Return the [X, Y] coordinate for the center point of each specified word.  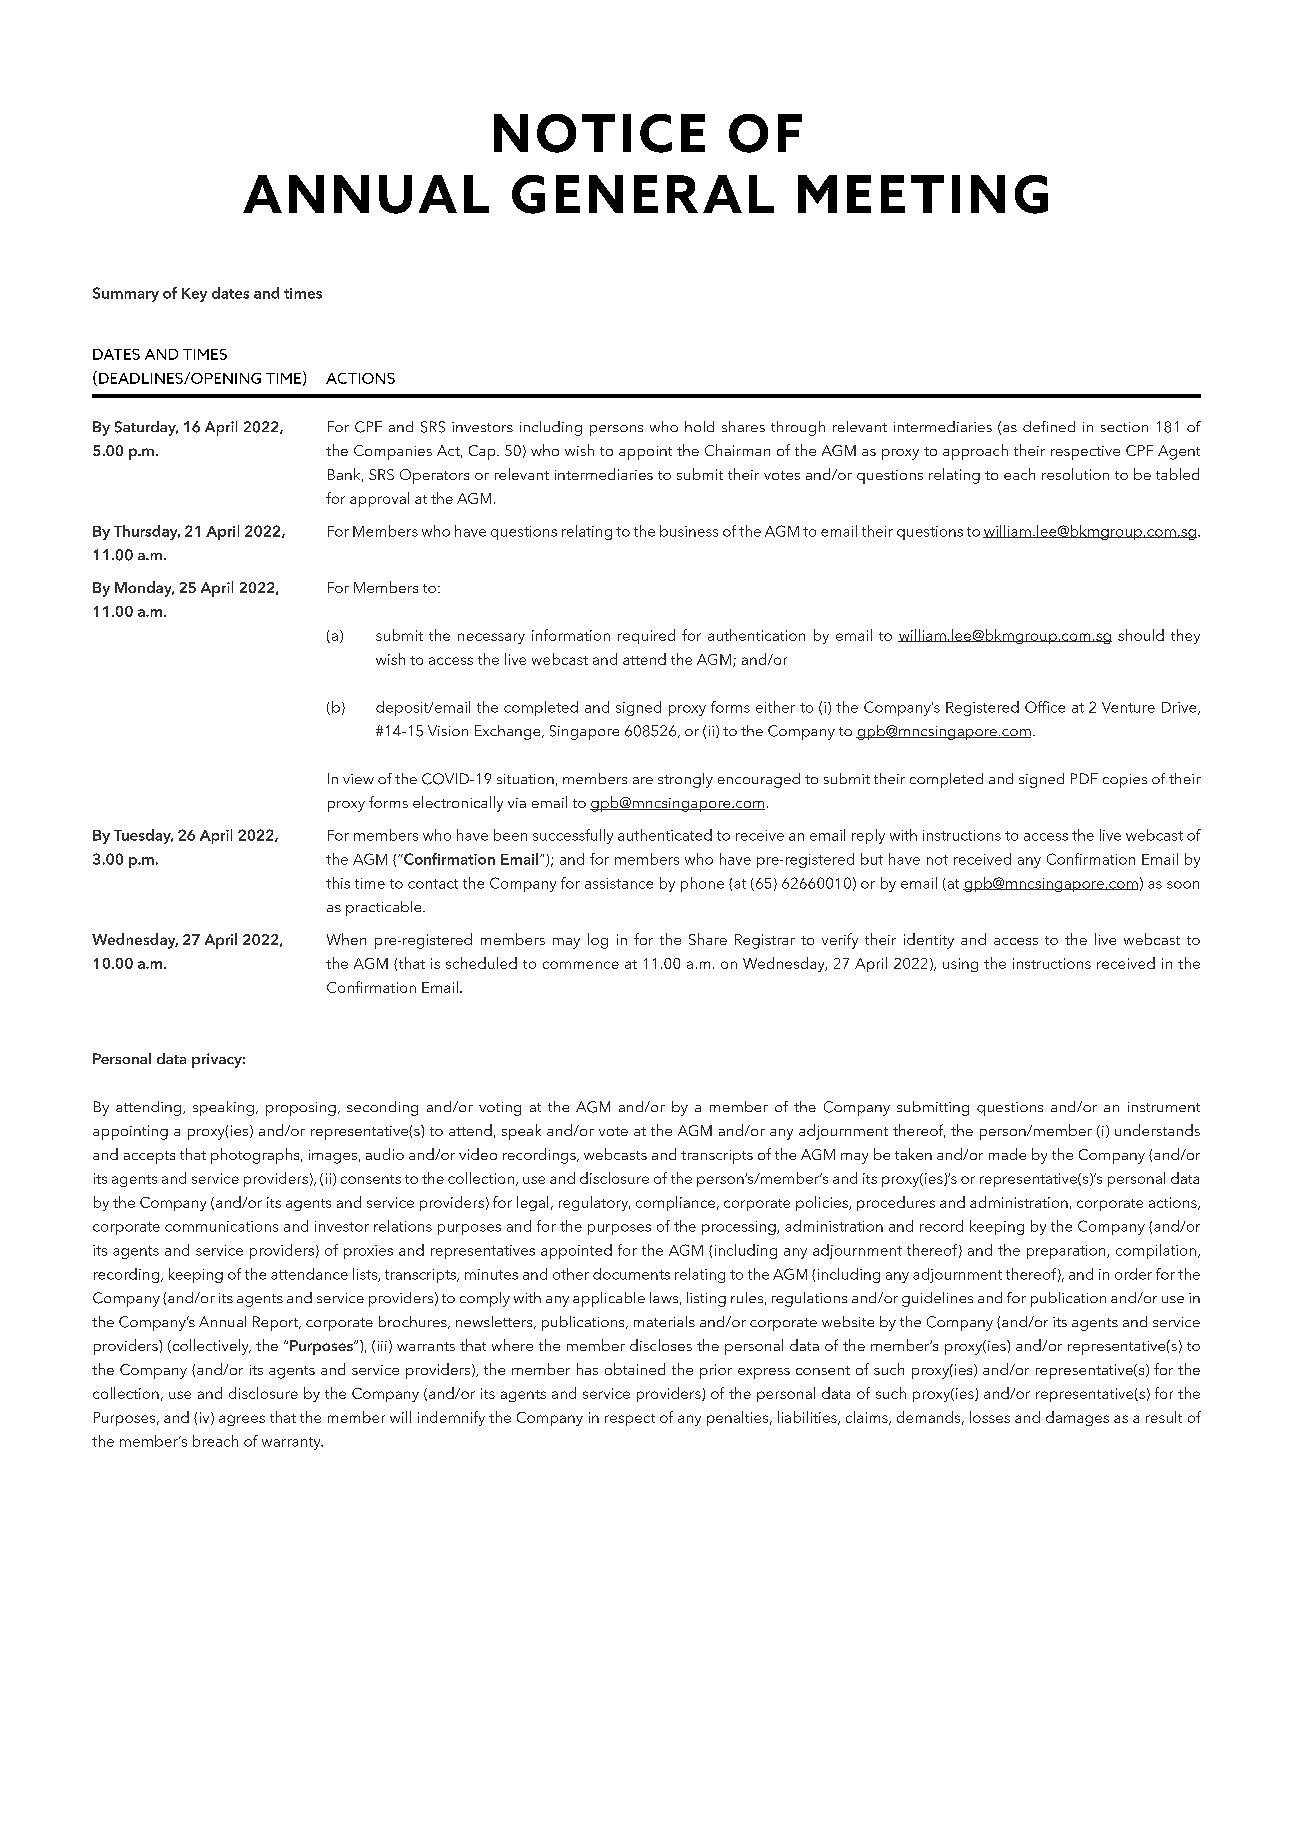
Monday [144, 589]
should [1141, 635]
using [960, 965]
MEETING [923, 194]
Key [194, 295]
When [346, 939]
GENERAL [643, 194]
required [646, 636]
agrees [242, 1420]
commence [581, 965]
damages [1077, 1418]
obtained [635, 1369]
